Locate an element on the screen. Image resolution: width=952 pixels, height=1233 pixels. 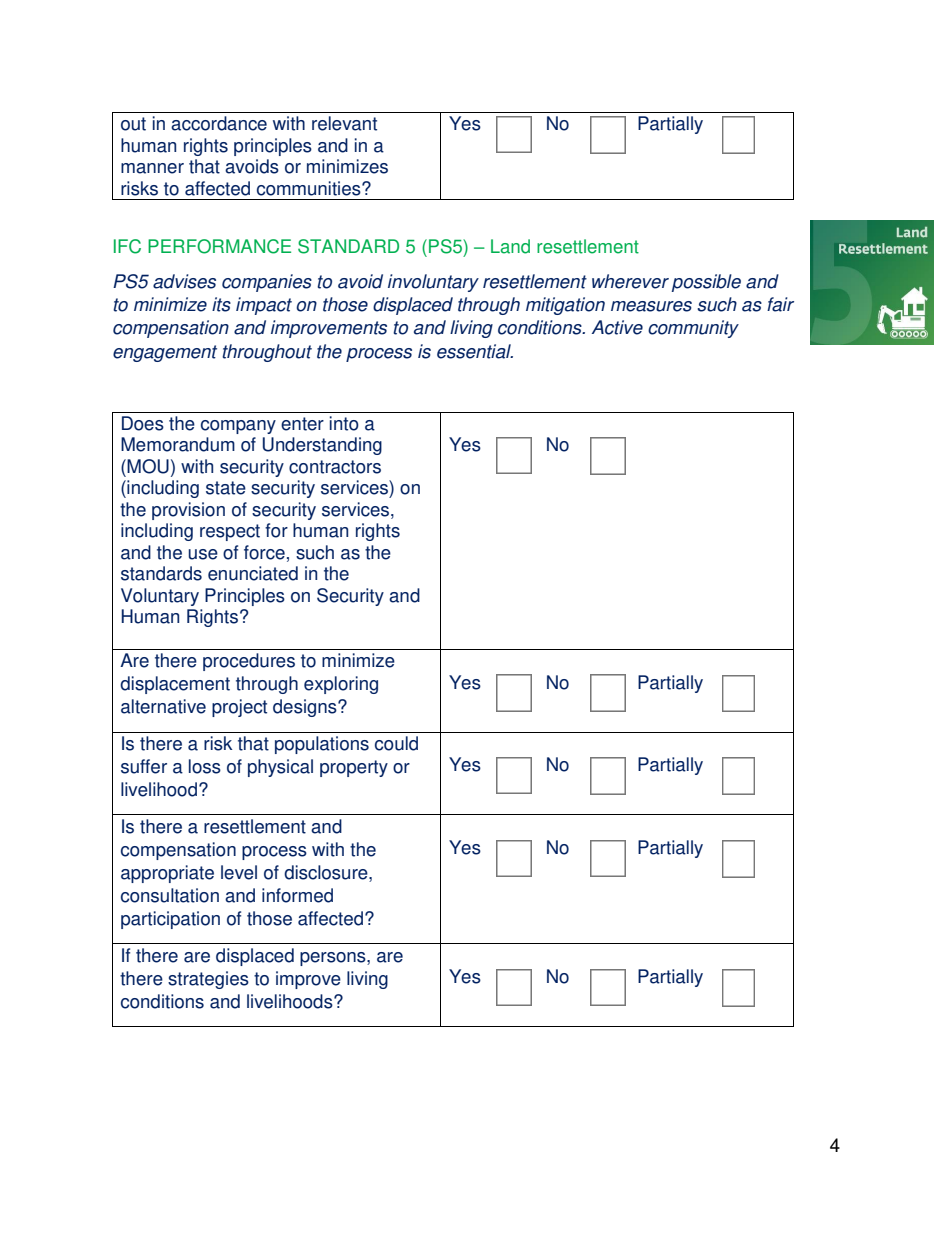
community is located at coordinates (693, 329).
